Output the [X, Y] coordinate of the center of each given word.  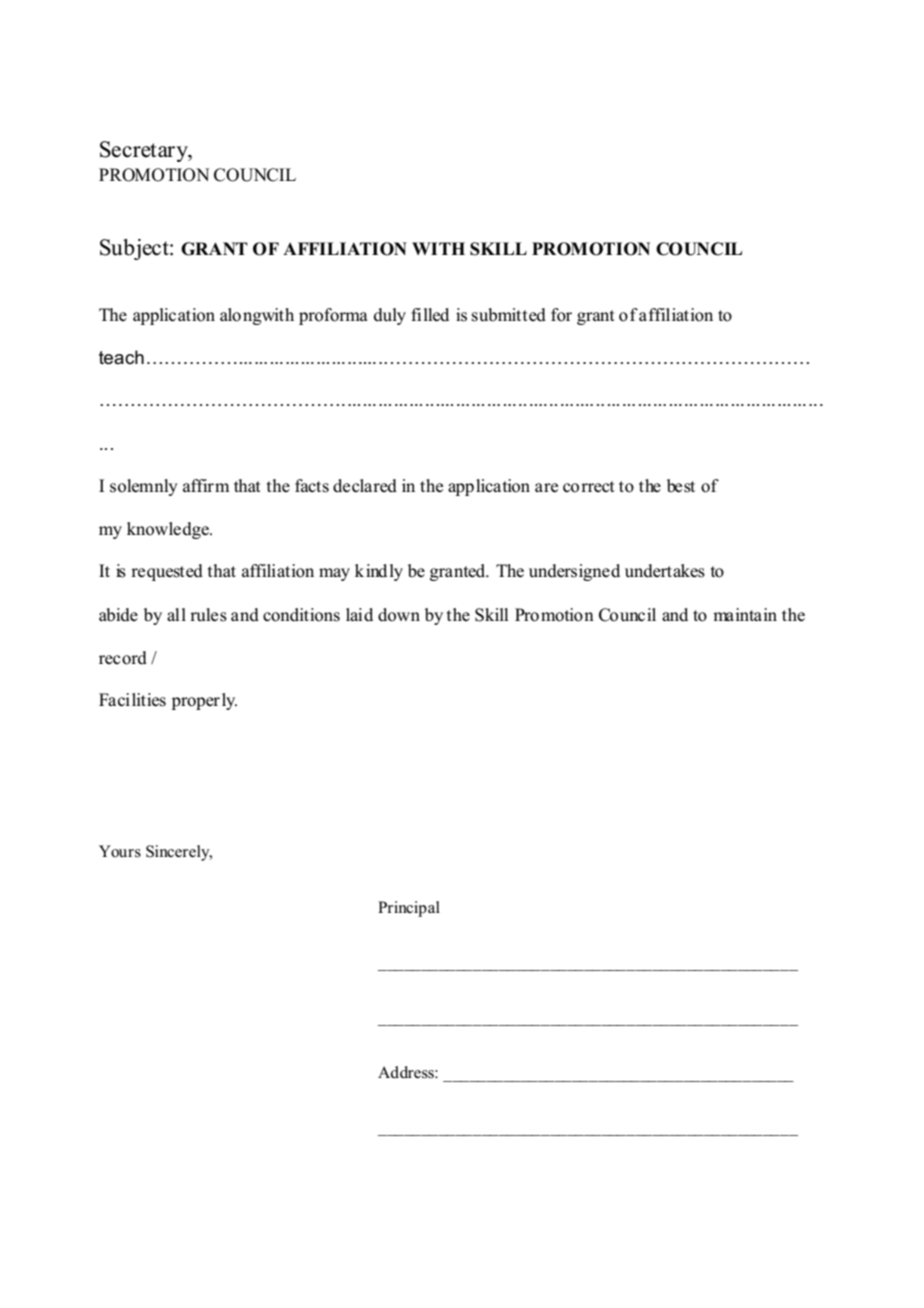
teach [121, 357]
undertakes [665, 571]
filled [430, 315]
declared [365, 486]
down [399, 615]
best [681, 486]
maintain [745, 614]
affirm [206, 485]
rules [208, 615]
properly [204, 701]
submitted [509, 315]
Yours [120, 851]
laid [359, 614]
